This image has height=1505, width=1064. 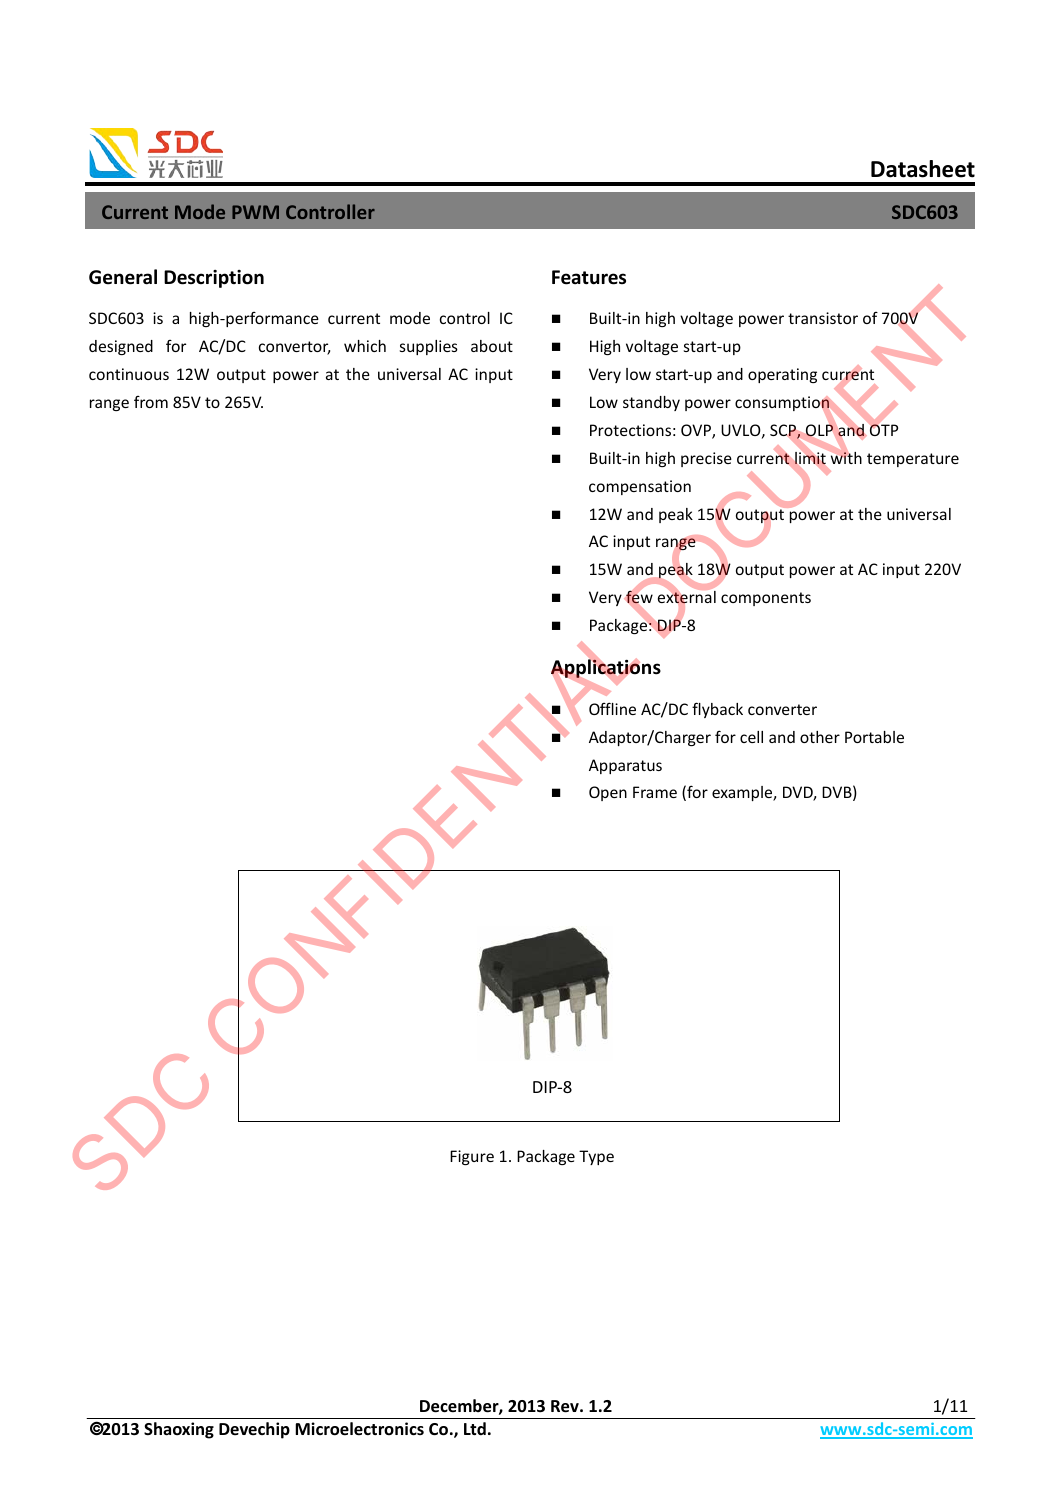 I want to click on from, so click(x=151, y=402).
